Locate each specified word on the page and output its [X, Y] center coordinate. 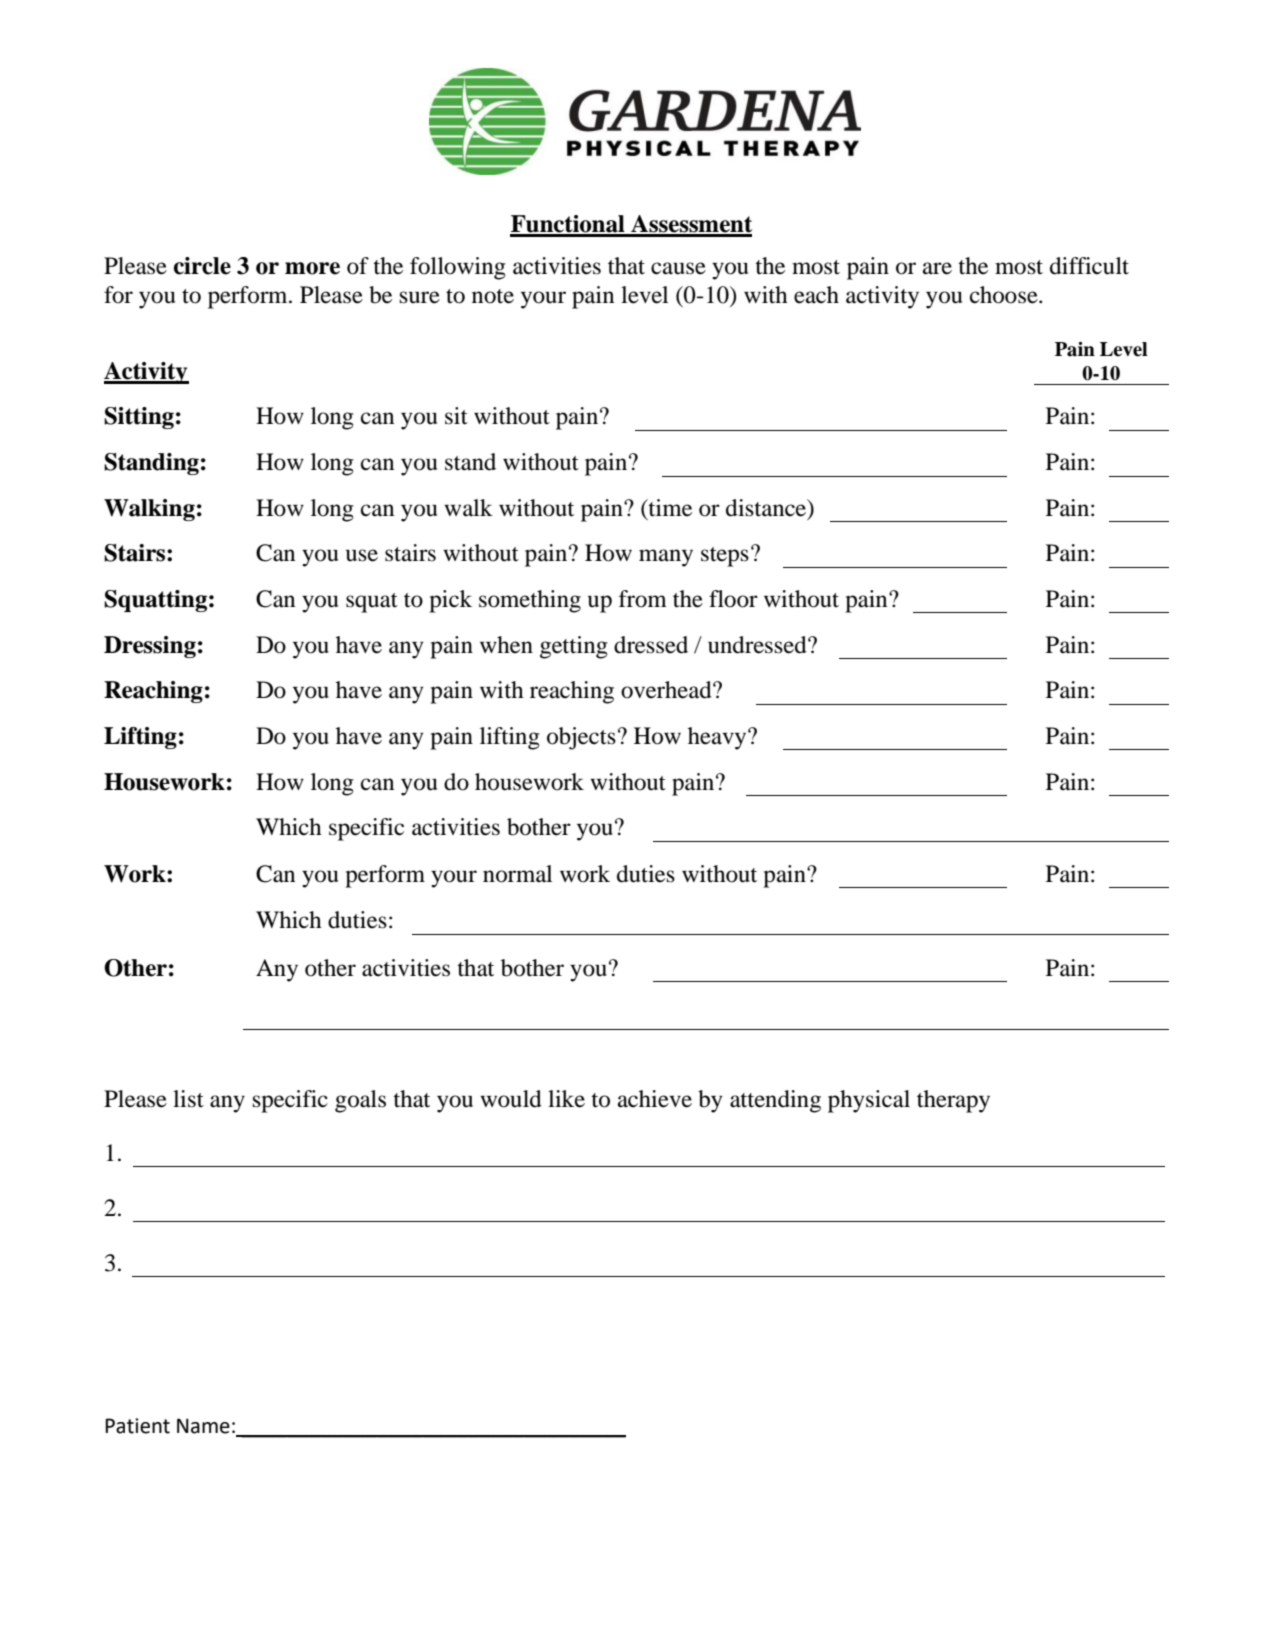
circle [202, 266]
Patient [137, 1426]
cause [678, 268]
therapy [953, 1101]
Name [203, 1426]
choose [1005, 295]
